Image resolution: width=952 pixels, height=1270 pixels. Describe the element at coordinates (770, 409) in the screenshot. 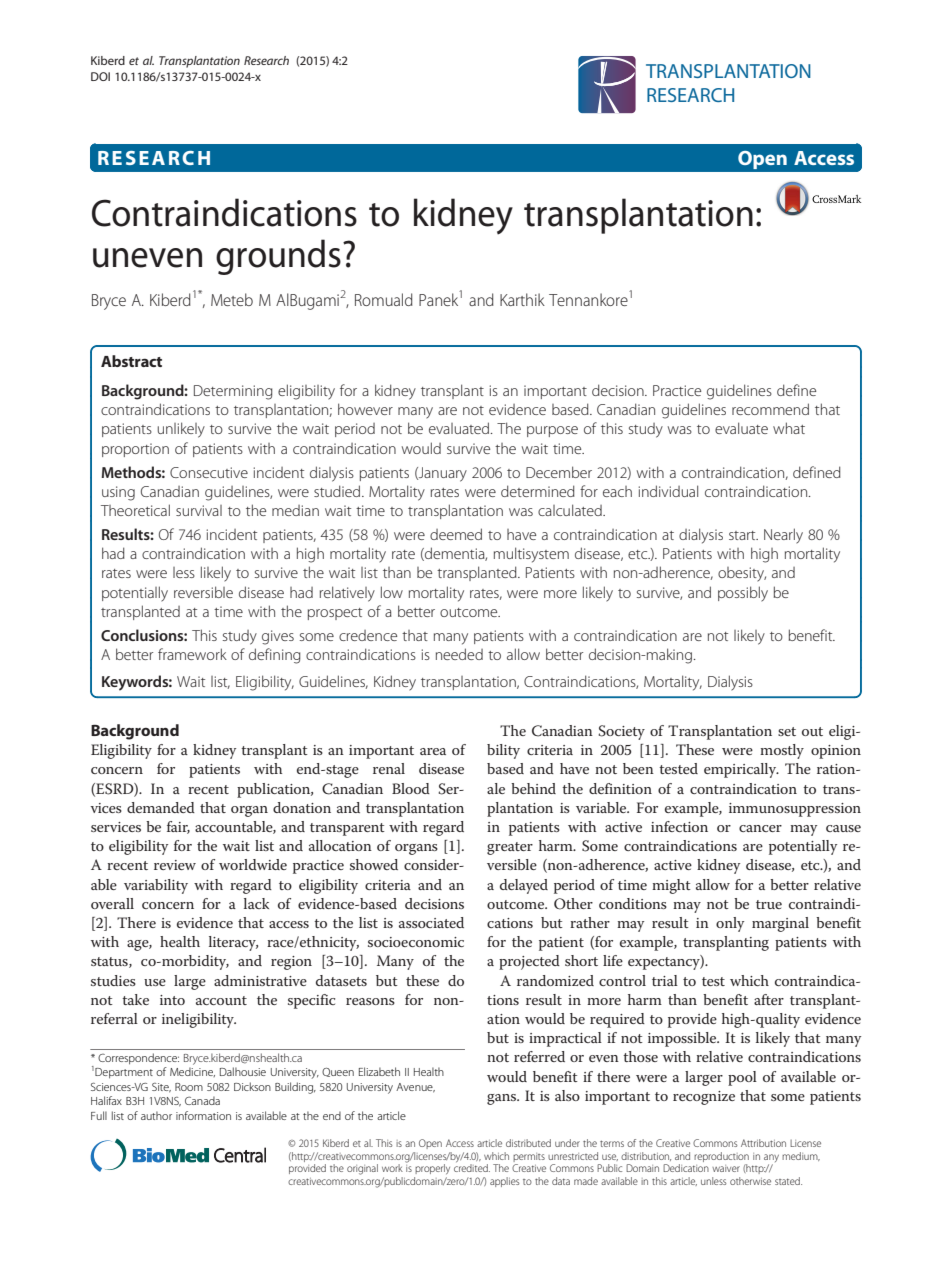

I see `recommend` at that location.
